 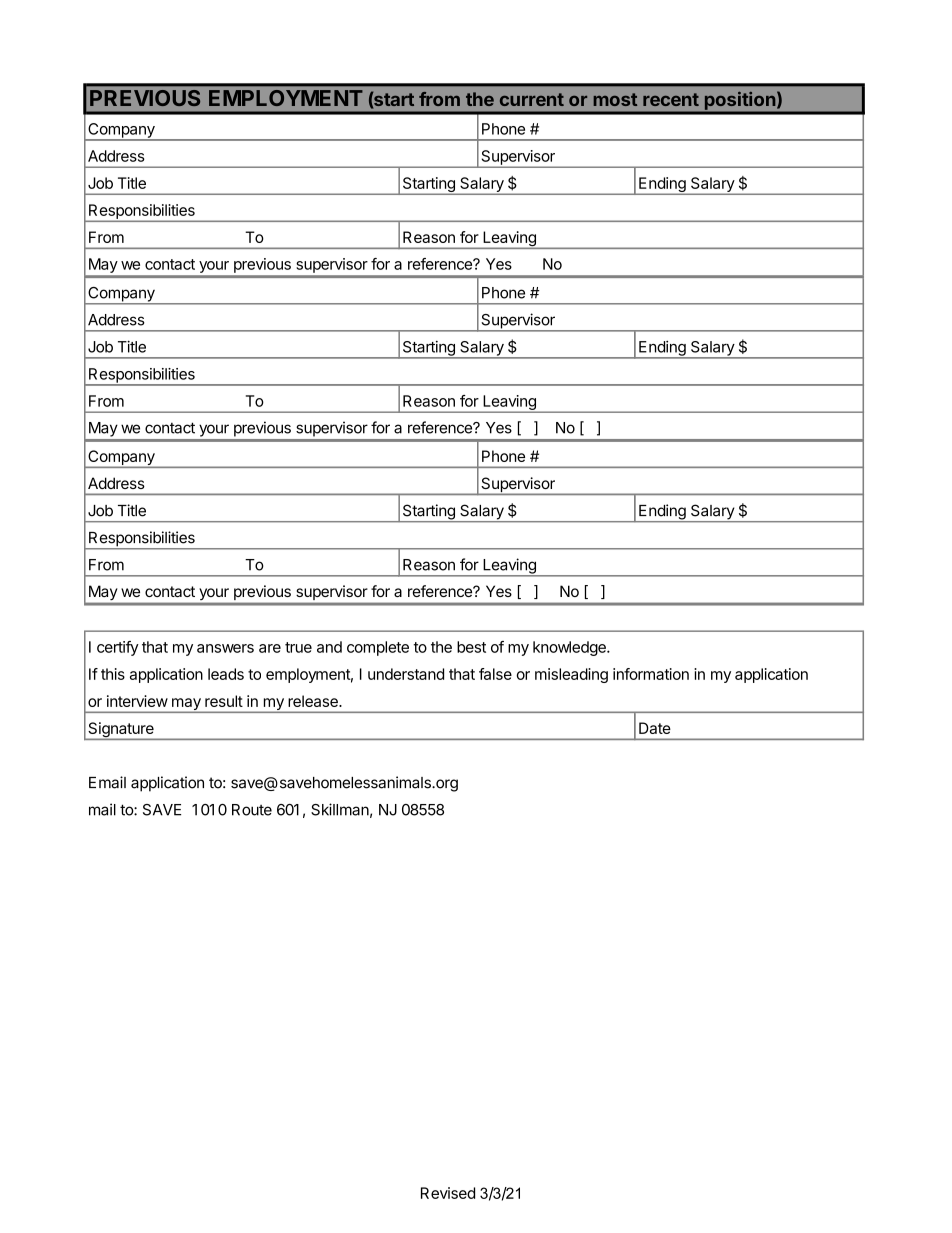 What do you see at coordinates (570, 648) in the page?
I see `knowledge` at bounding box center [570, 648].
